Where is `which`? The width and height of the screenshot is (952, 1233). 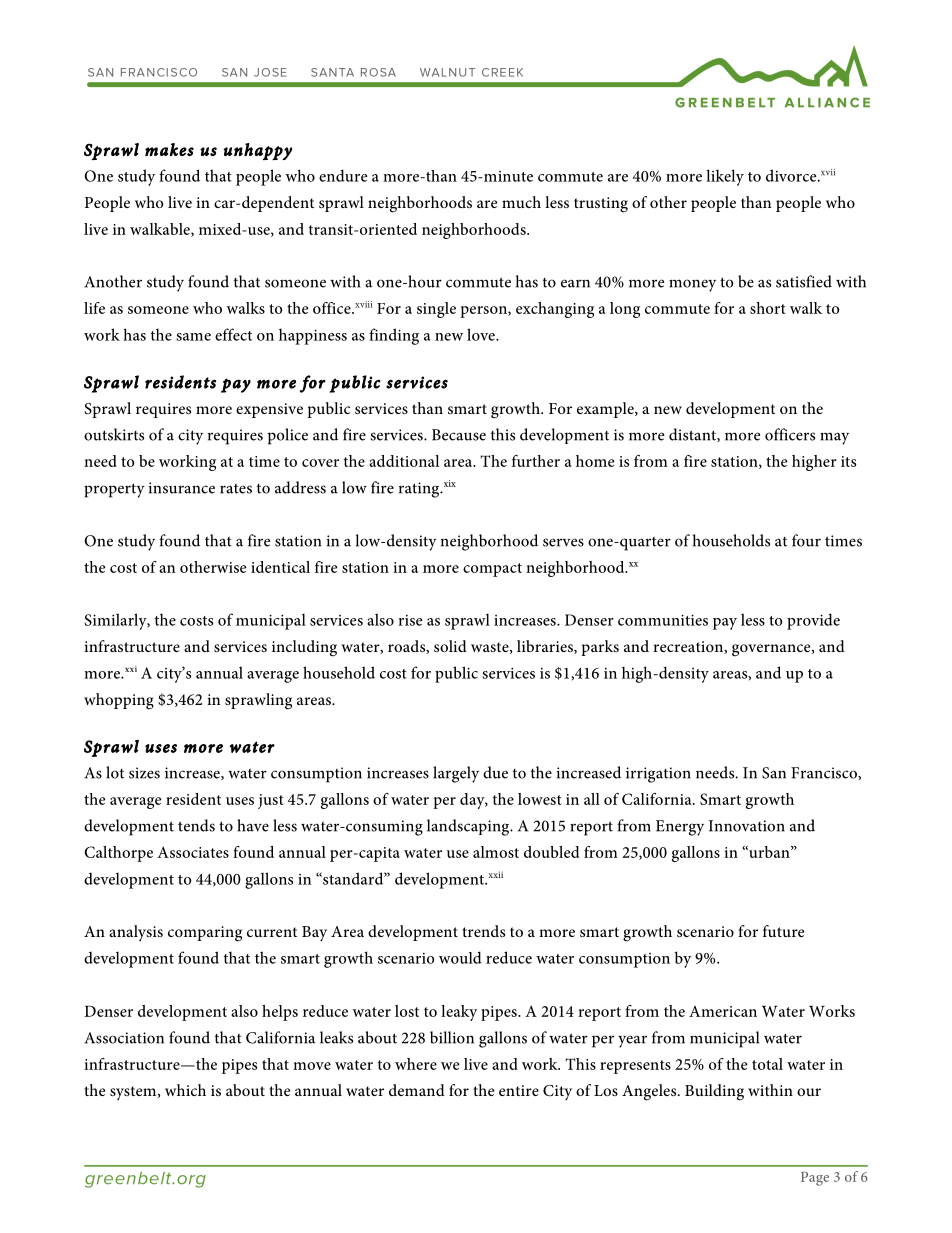 which is located at coordinates (185, 1090).
